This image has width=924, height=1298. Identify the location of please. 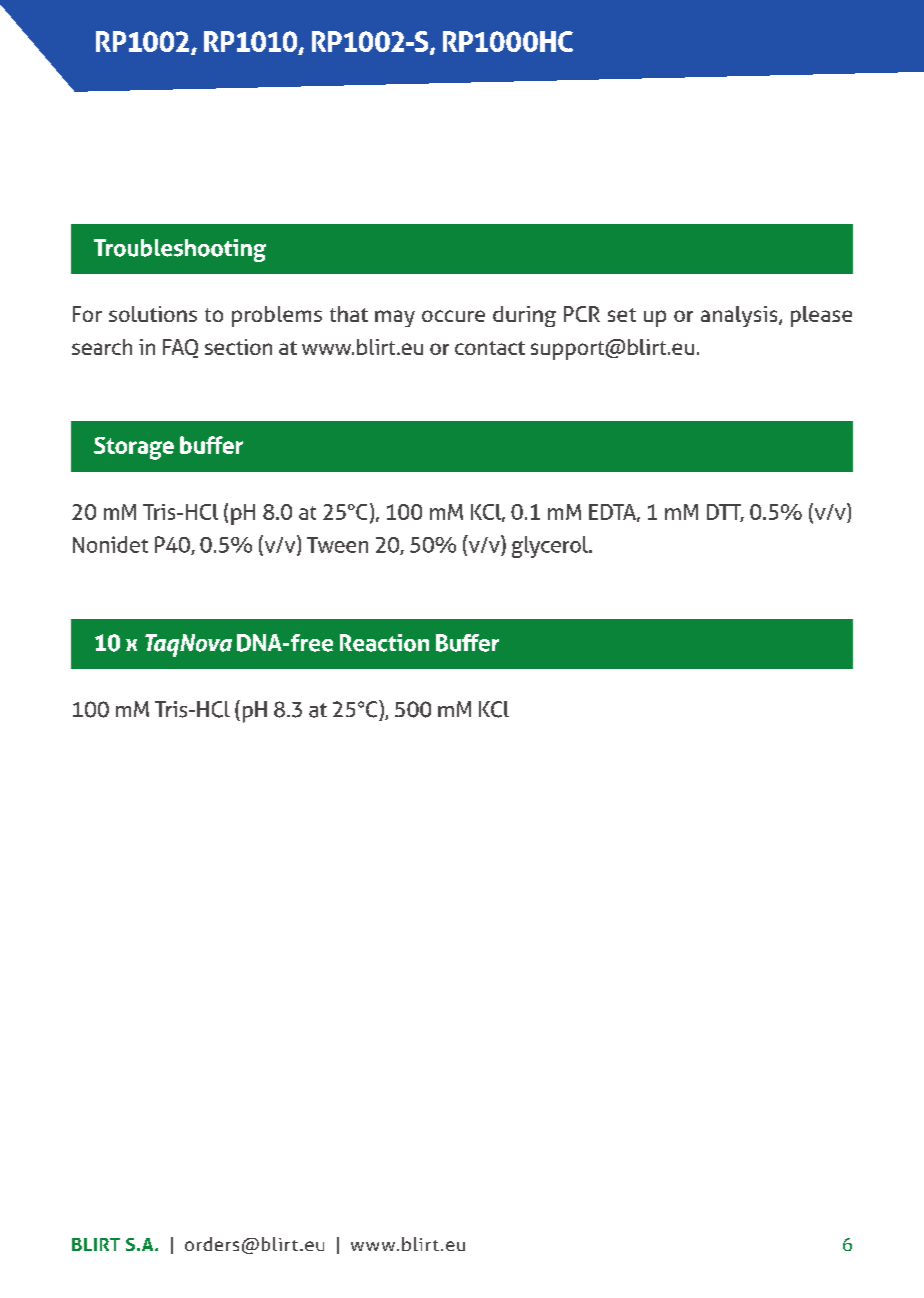
(821, 316).
